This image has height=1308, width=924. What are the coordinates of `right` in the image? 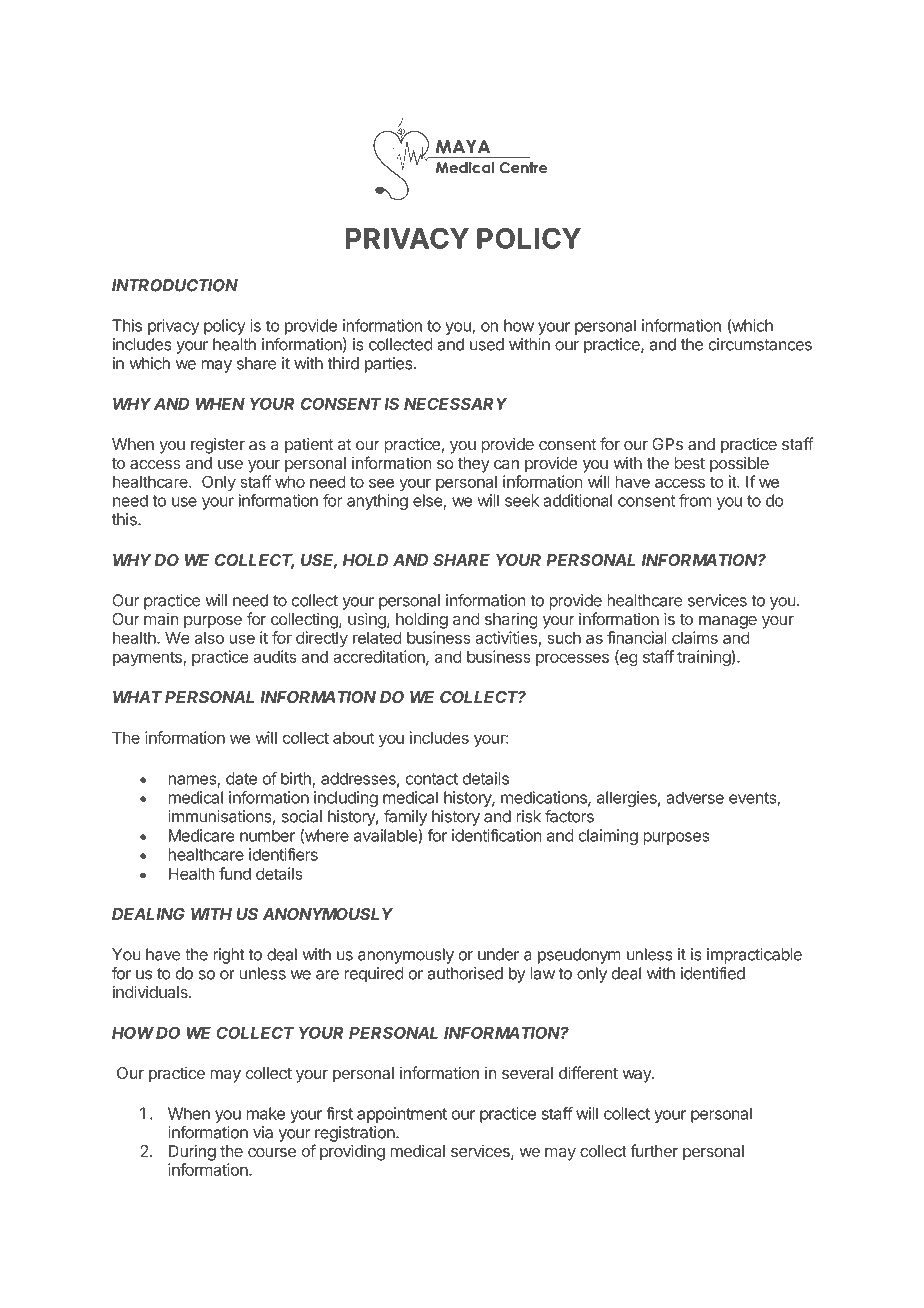 It's located at (229, 956).
